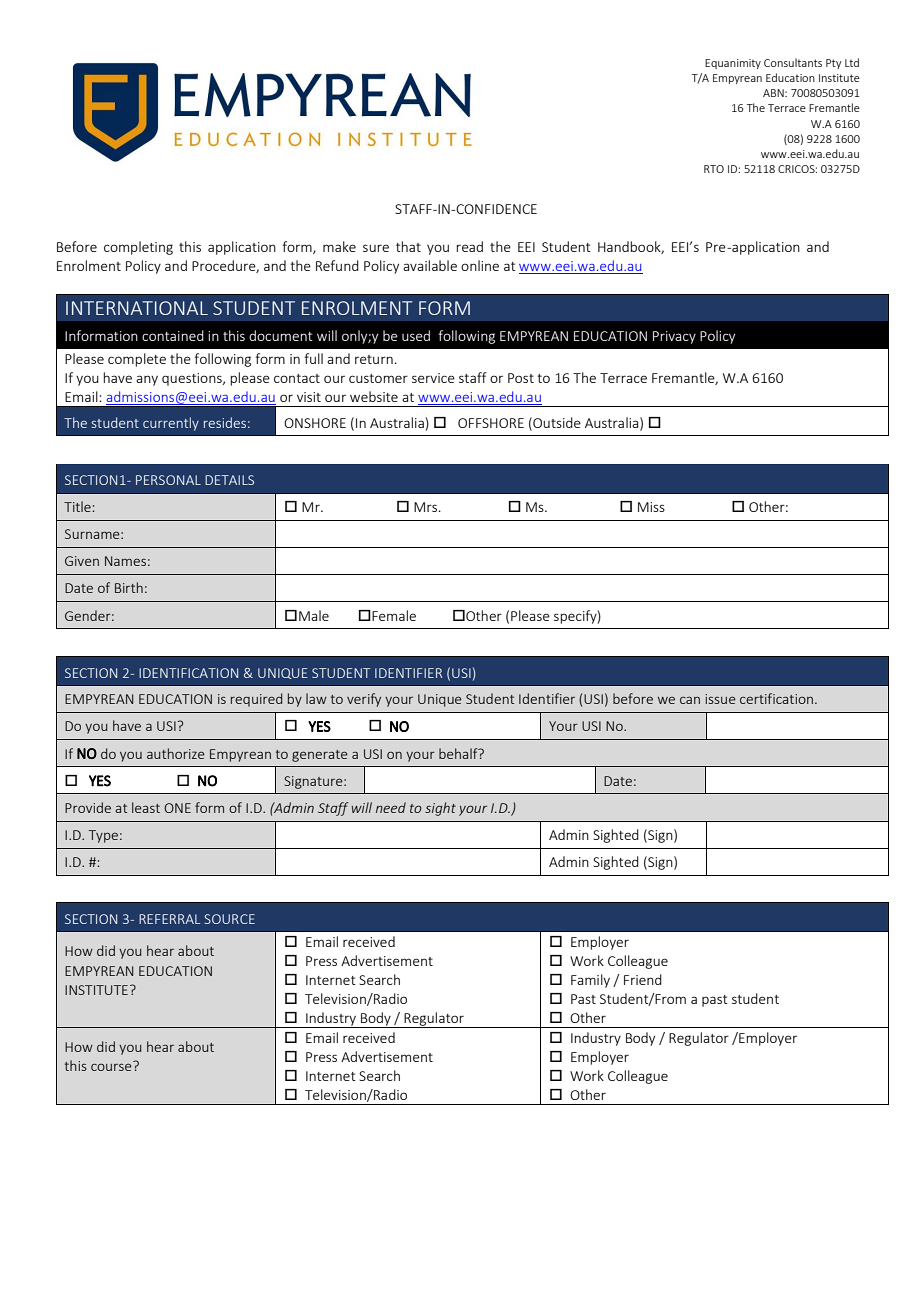 This screenshot has height=1308, width=924. What do you see at coordinates (138, 248) in the screenshot?
I see `completing` at bounding box center [138, 248].
